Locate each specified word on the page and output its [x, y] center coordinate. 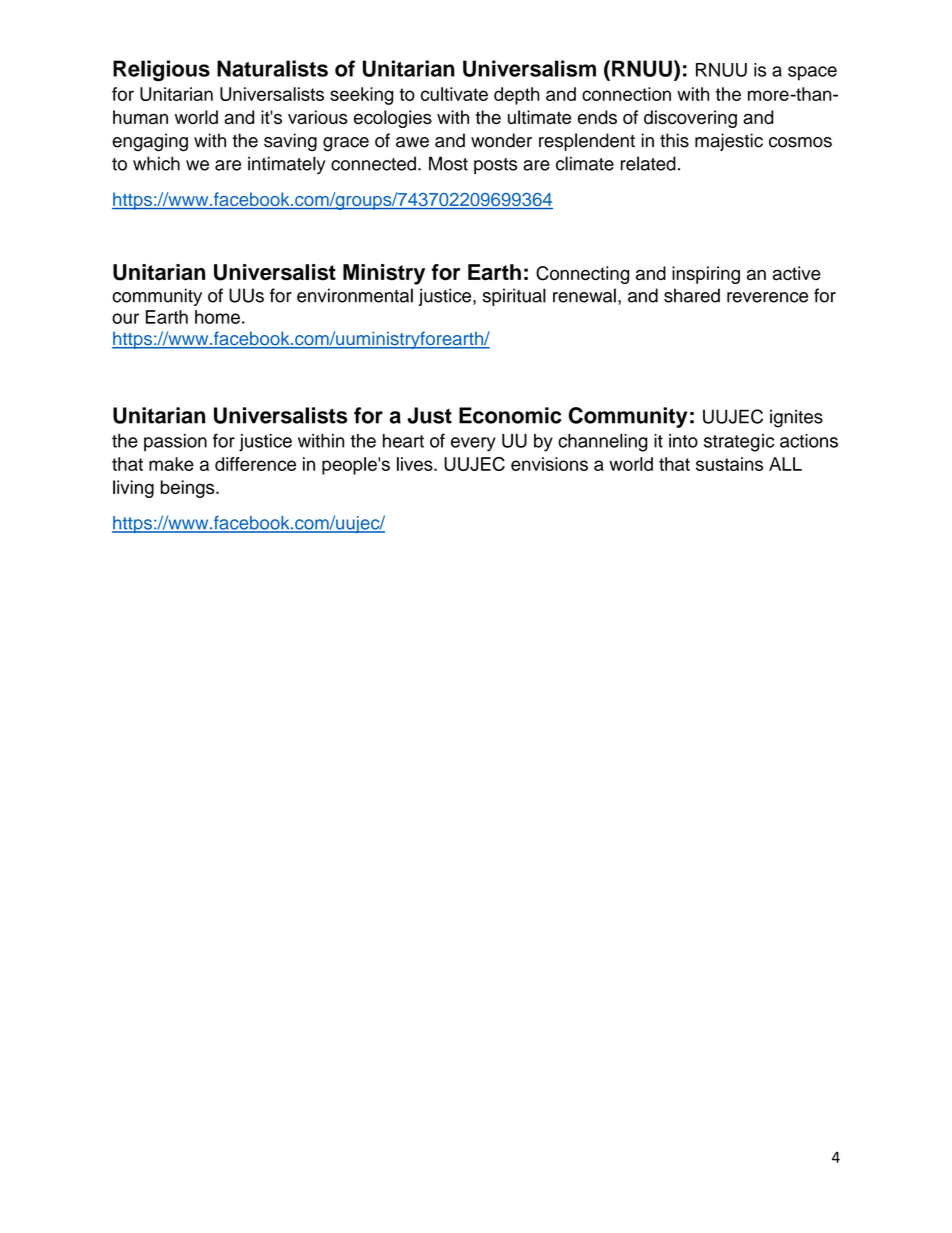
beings [189, 489]
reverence [767, 297]
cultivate [454, 94]
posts [495, 166]
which [156, 163]
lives [416, 464]
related [648, 163]
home [217, 317]
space [812, 73]
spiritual [514, 297]
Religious [161, 70]
